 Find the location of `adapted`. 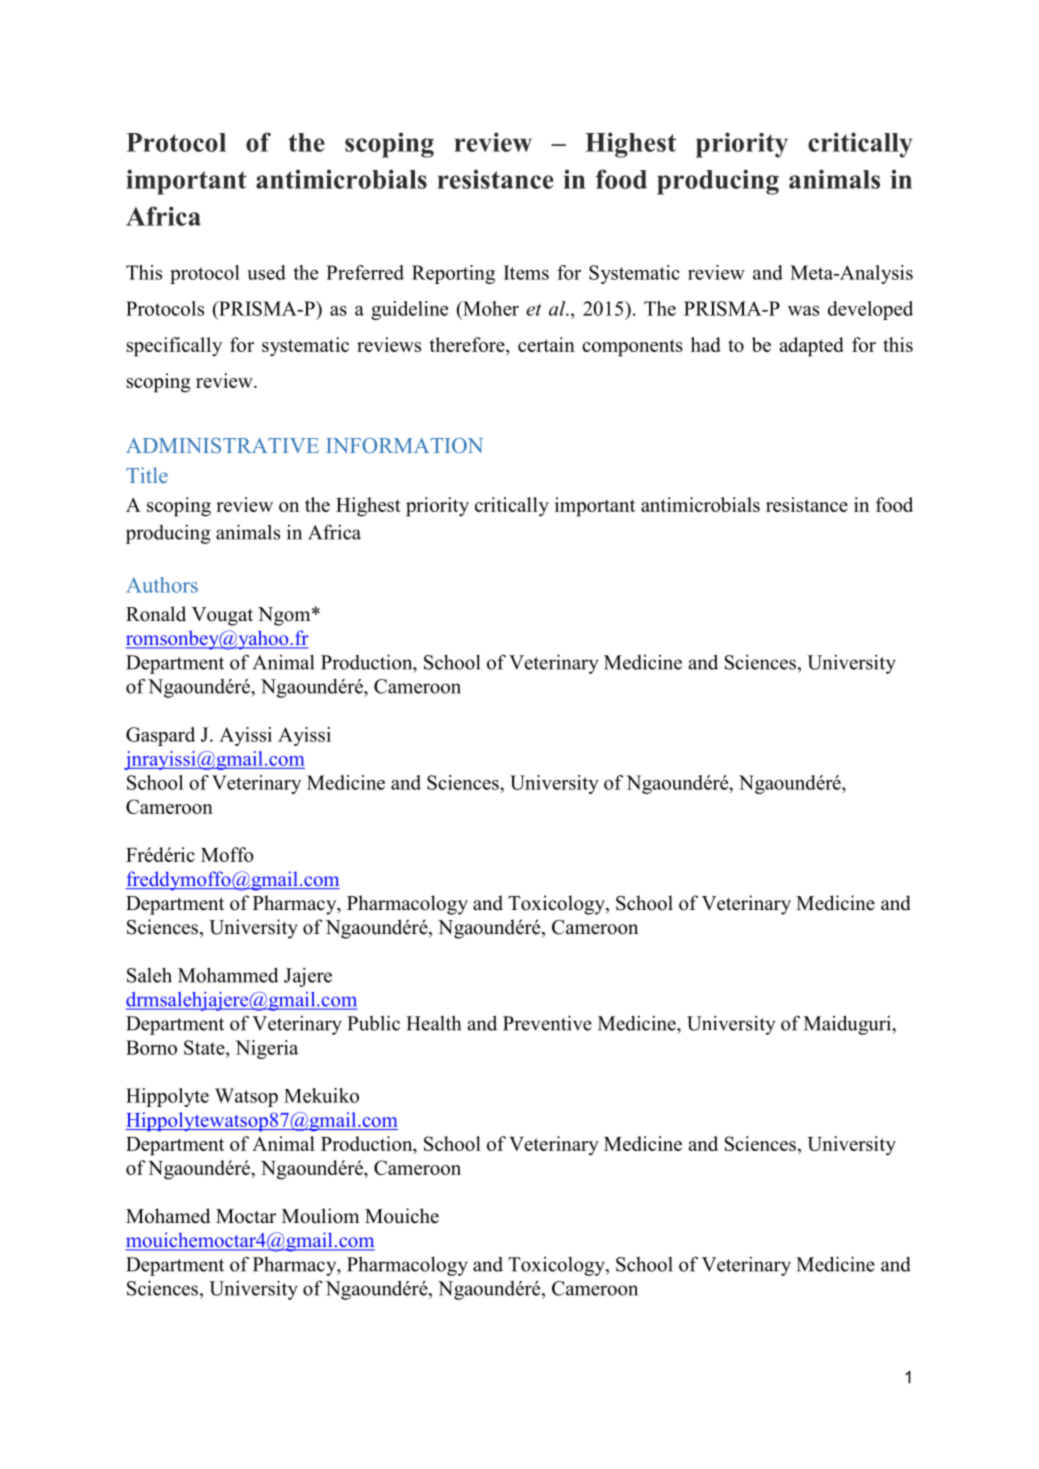

adapted is located at coordinates (811, 347).
